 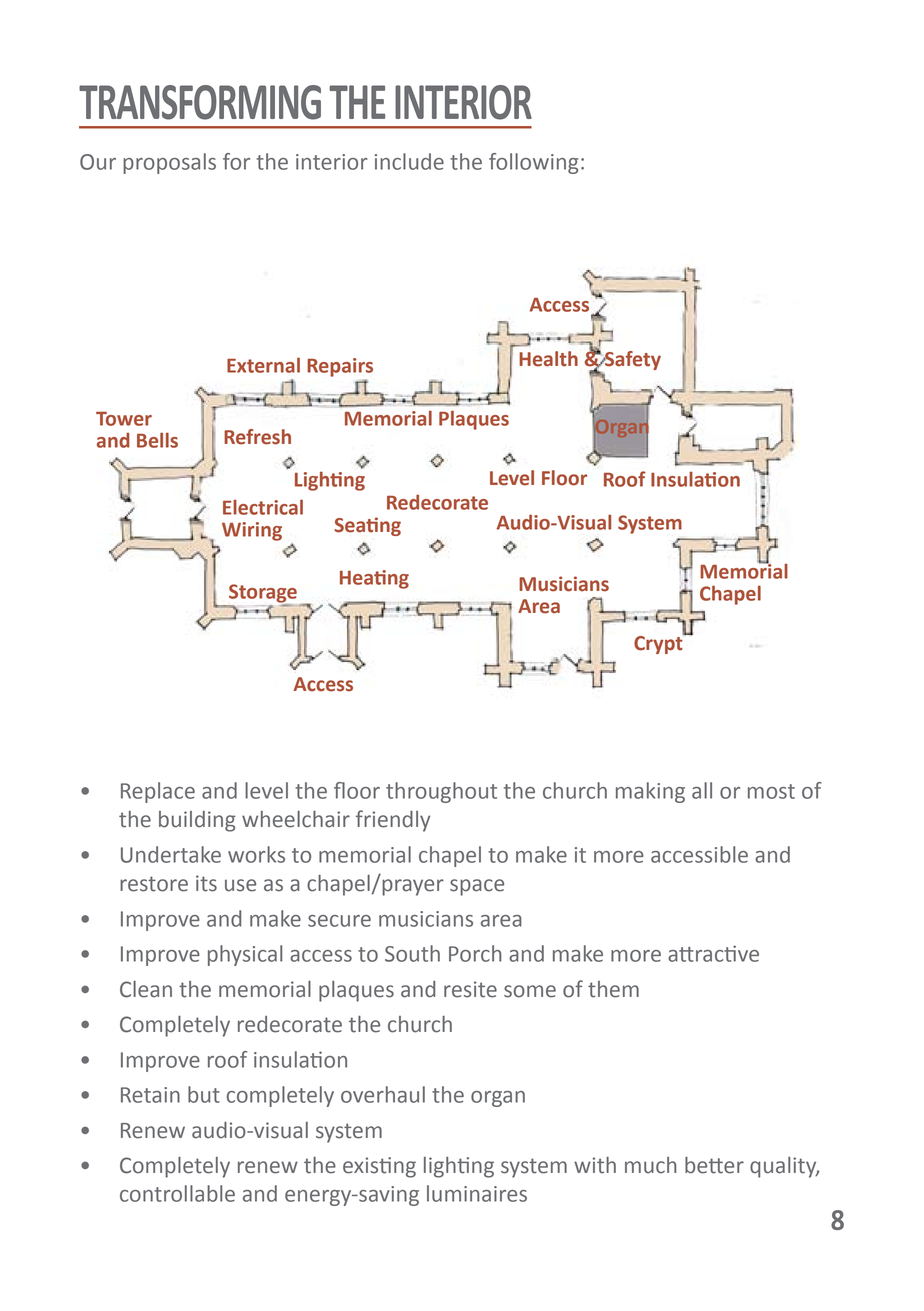 What do you see at coordinates (379, 1167) in the screenshot?
I see `existing` at bounding box center [379, 1167].
